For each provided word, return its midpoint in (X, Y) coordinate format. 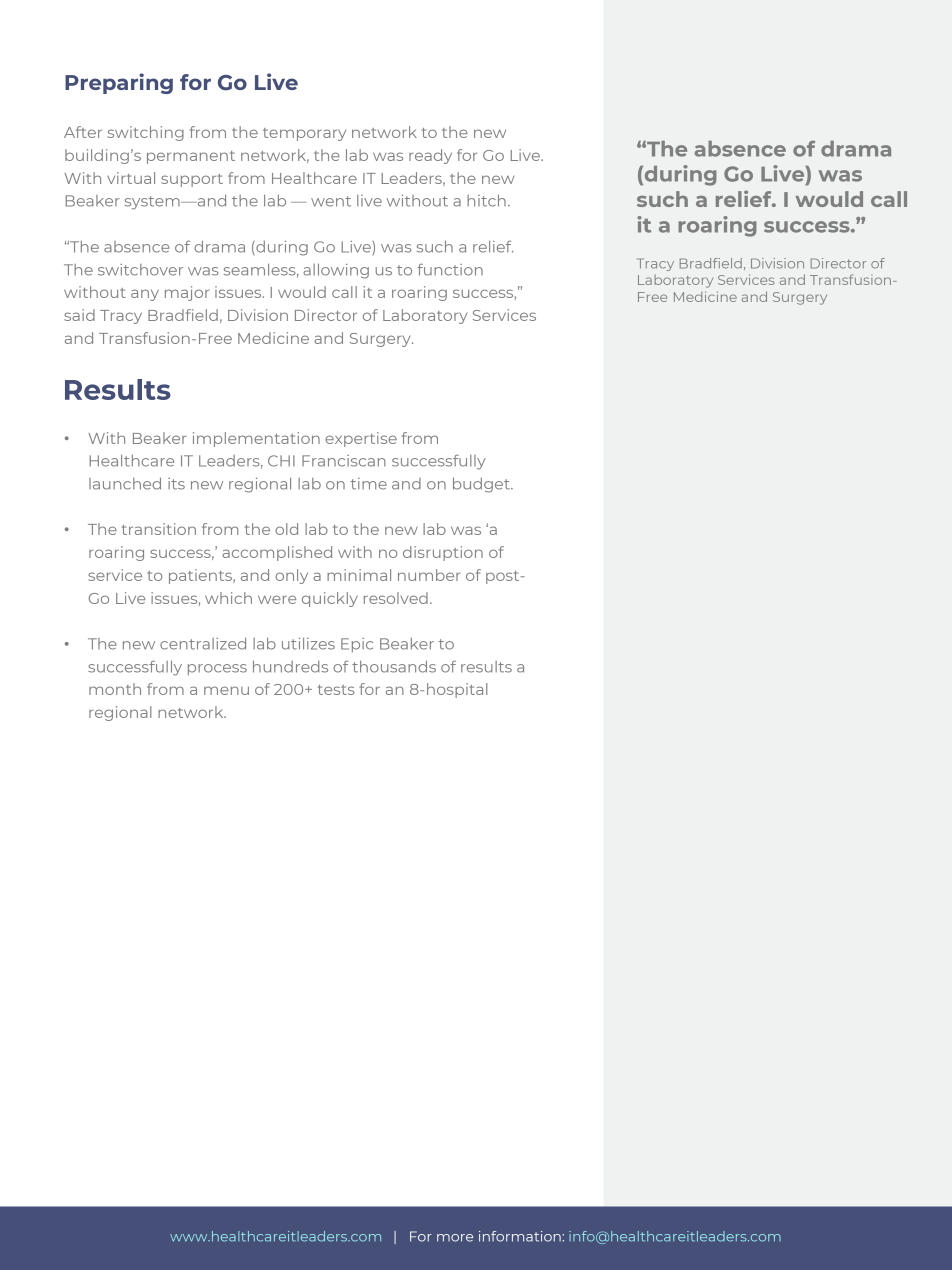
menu (226, 690)
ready (430, 156)
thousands (394, 666)
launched (125, 483)
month (115, 689)
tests (336, 690)
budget (482, 485)
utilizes (308, 644)
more (455, 1238)
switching (146, 133)
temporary (304, 134)
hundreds (290, 666)
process (217, 670)
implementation (256, 439)
